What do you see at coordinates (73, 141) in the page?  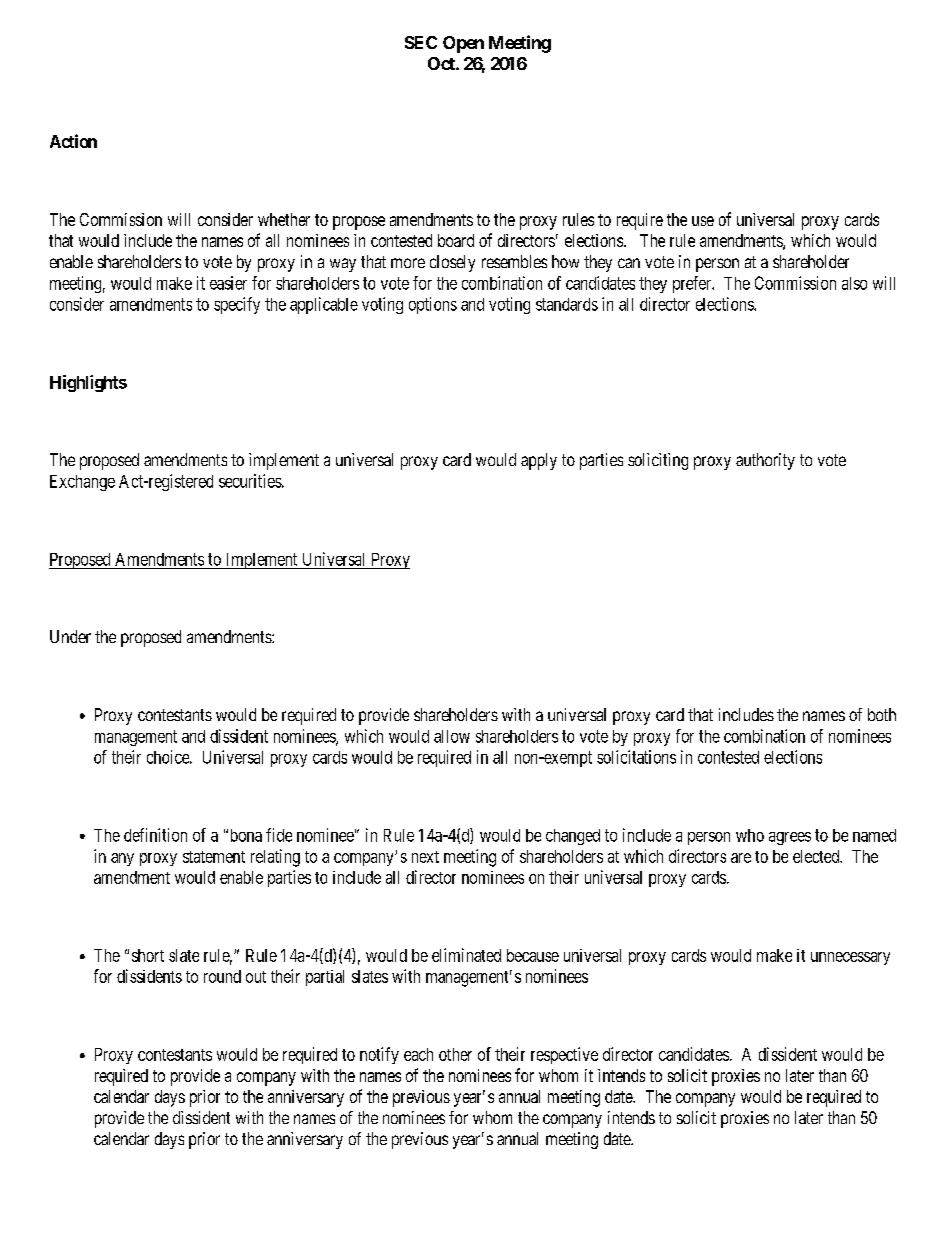 I see `Action` at bounding box center [73, 141].
